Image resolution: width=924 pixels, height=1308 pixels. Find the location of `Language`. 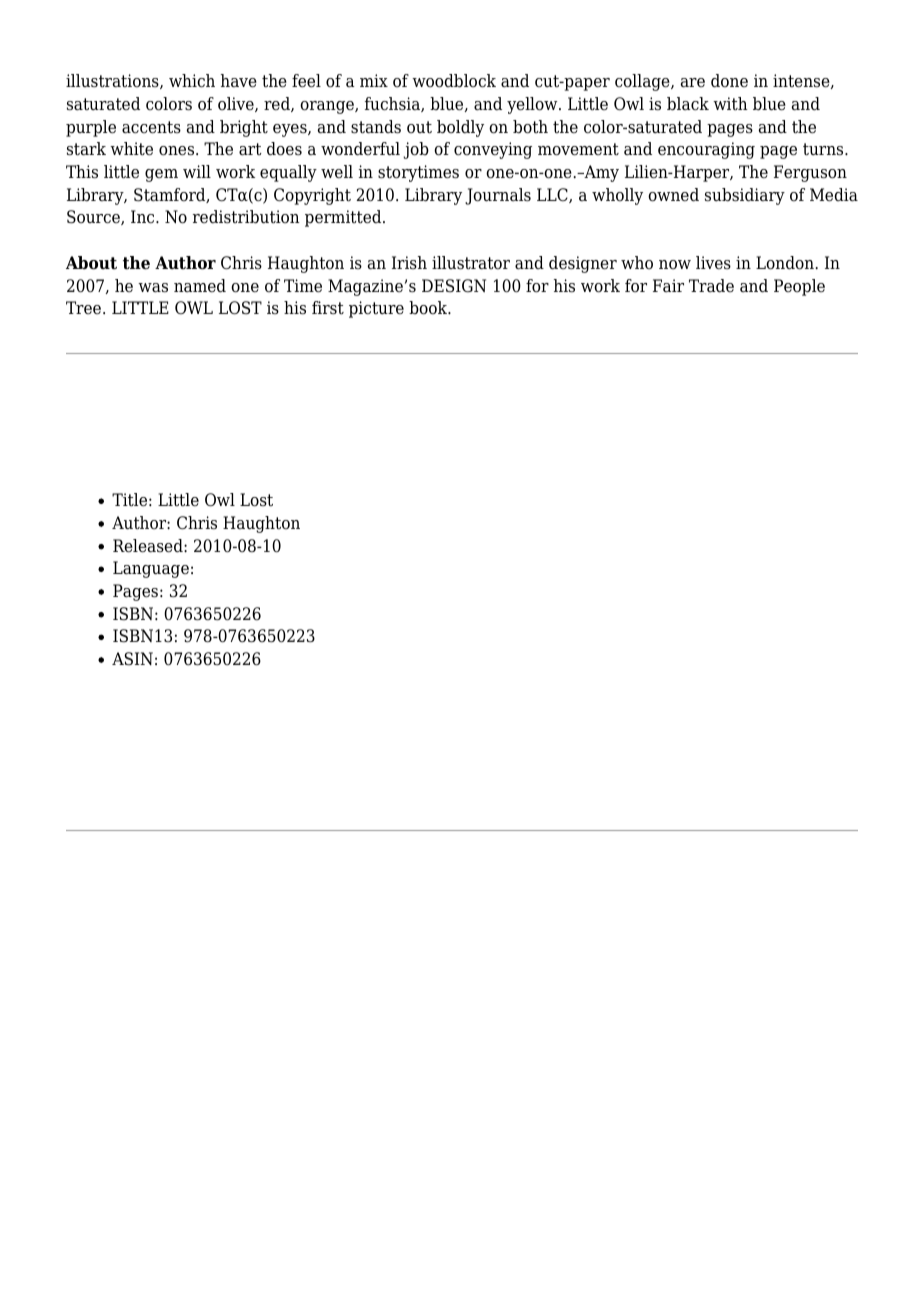

Language is located at coordinates (151, 569).
